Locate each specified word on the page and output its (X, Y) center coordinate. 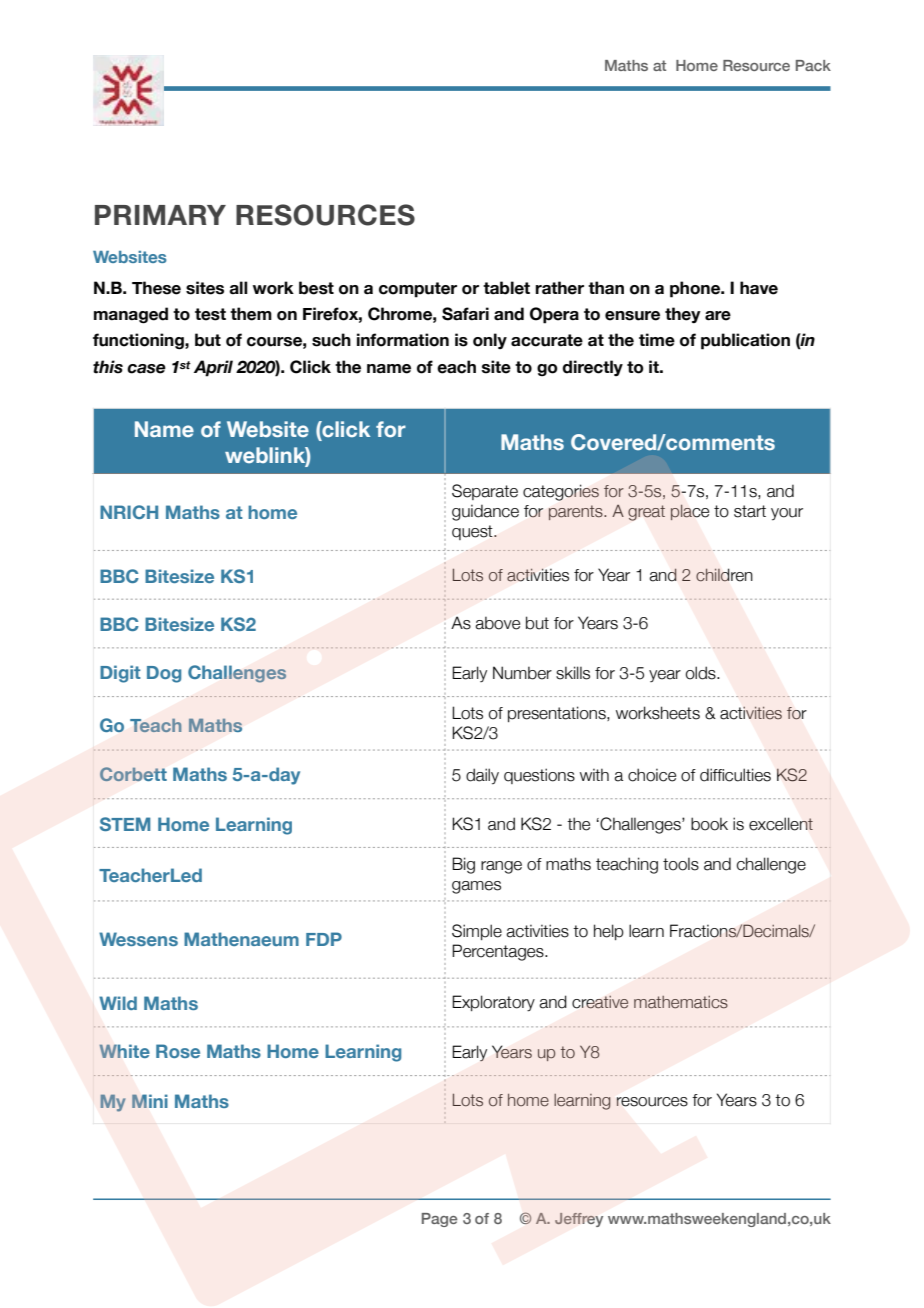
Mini (150, 1101)
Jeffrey (579, 1220)
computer (418, 290)
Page (440, 1220)
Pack (813, 65)
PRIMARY (160, 215)
